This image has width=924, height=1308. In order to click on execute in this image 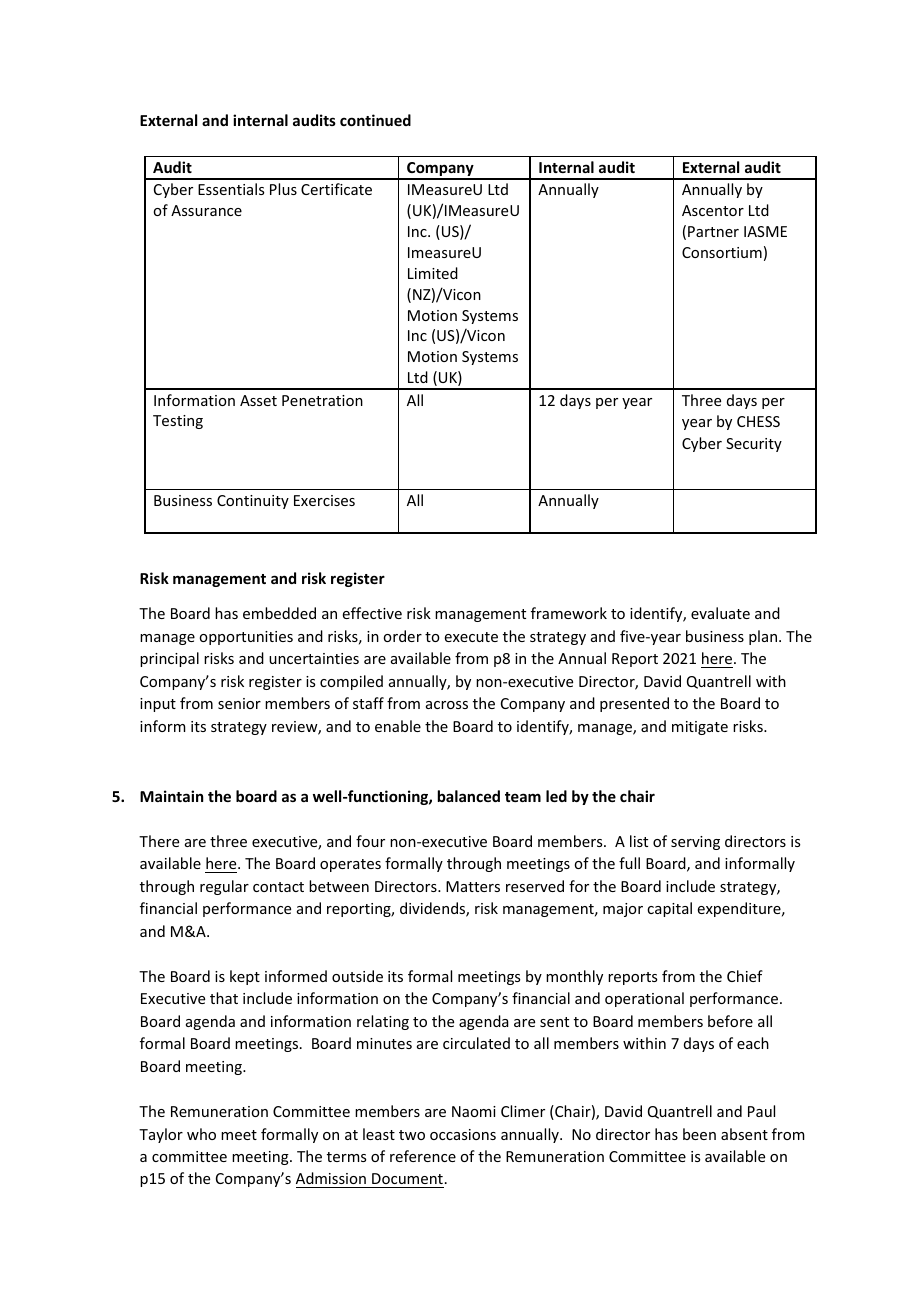, I will do `click(471, 637)`.
